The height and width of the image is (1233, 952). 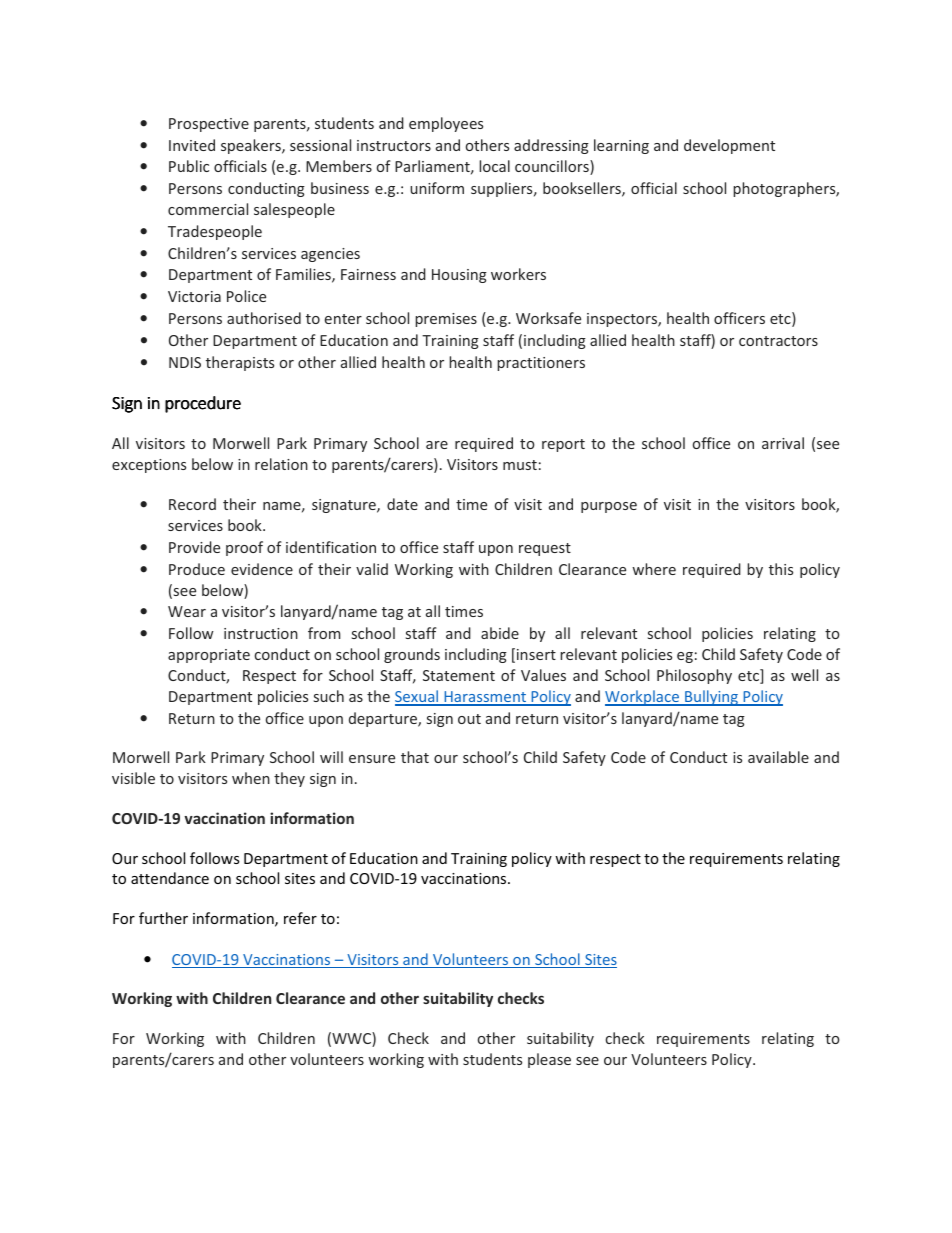 I want to click on NDIS, so click(x=185, y=362).
